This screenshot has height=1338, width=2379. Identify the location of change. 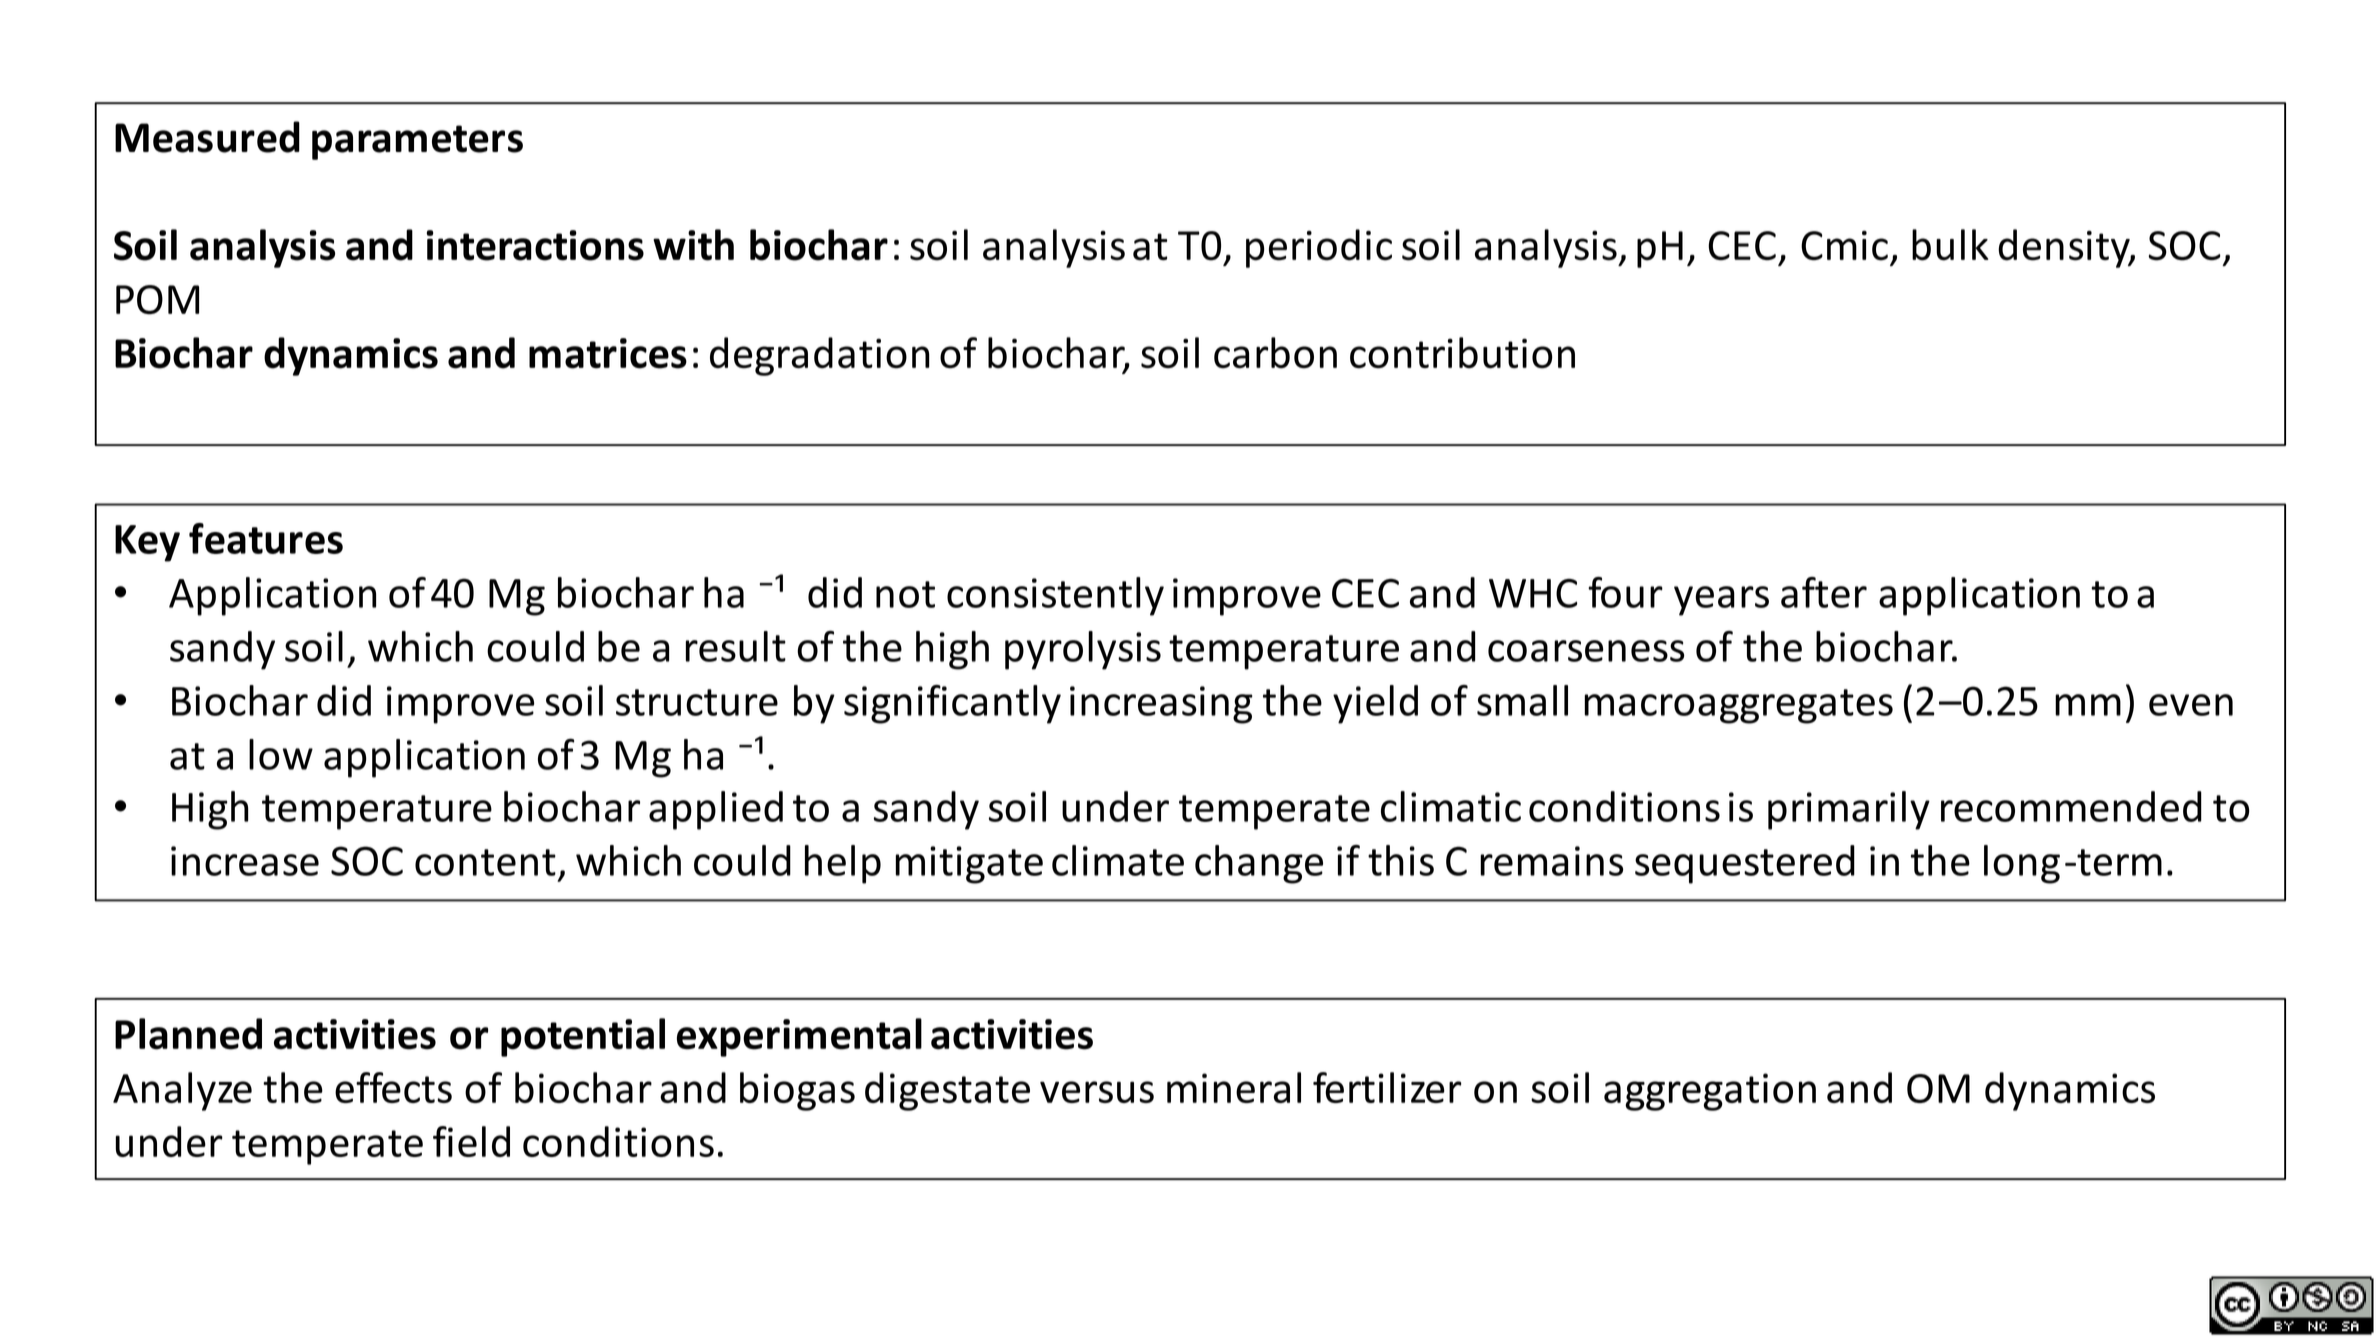
(1259, 864).
